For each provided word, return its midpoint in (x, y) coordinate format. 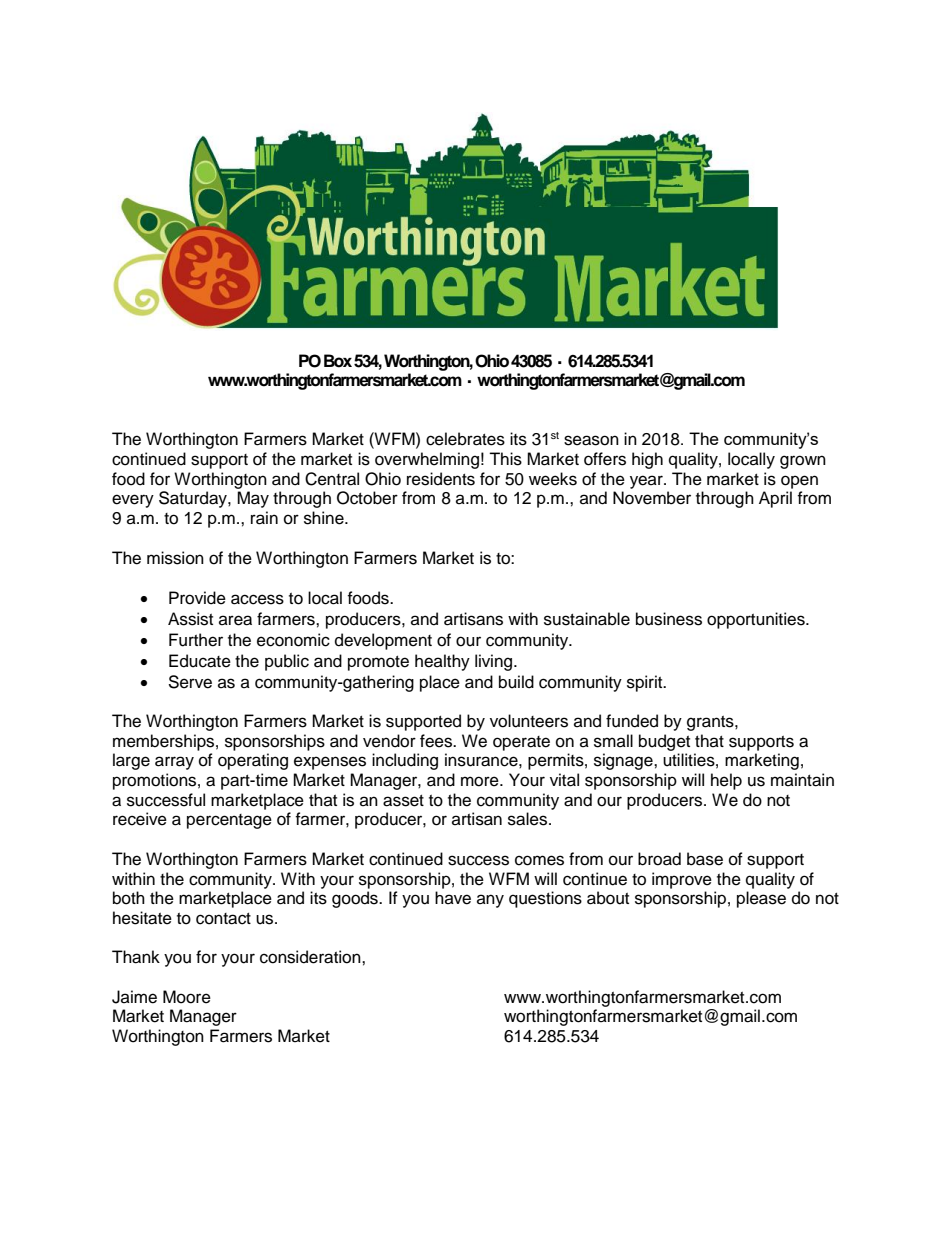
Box (338, 361)
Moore (187, 997)
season (591, 440)
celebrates (465, 439)
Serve (190, 682)
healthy (442, 662)
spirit (646, 683)
